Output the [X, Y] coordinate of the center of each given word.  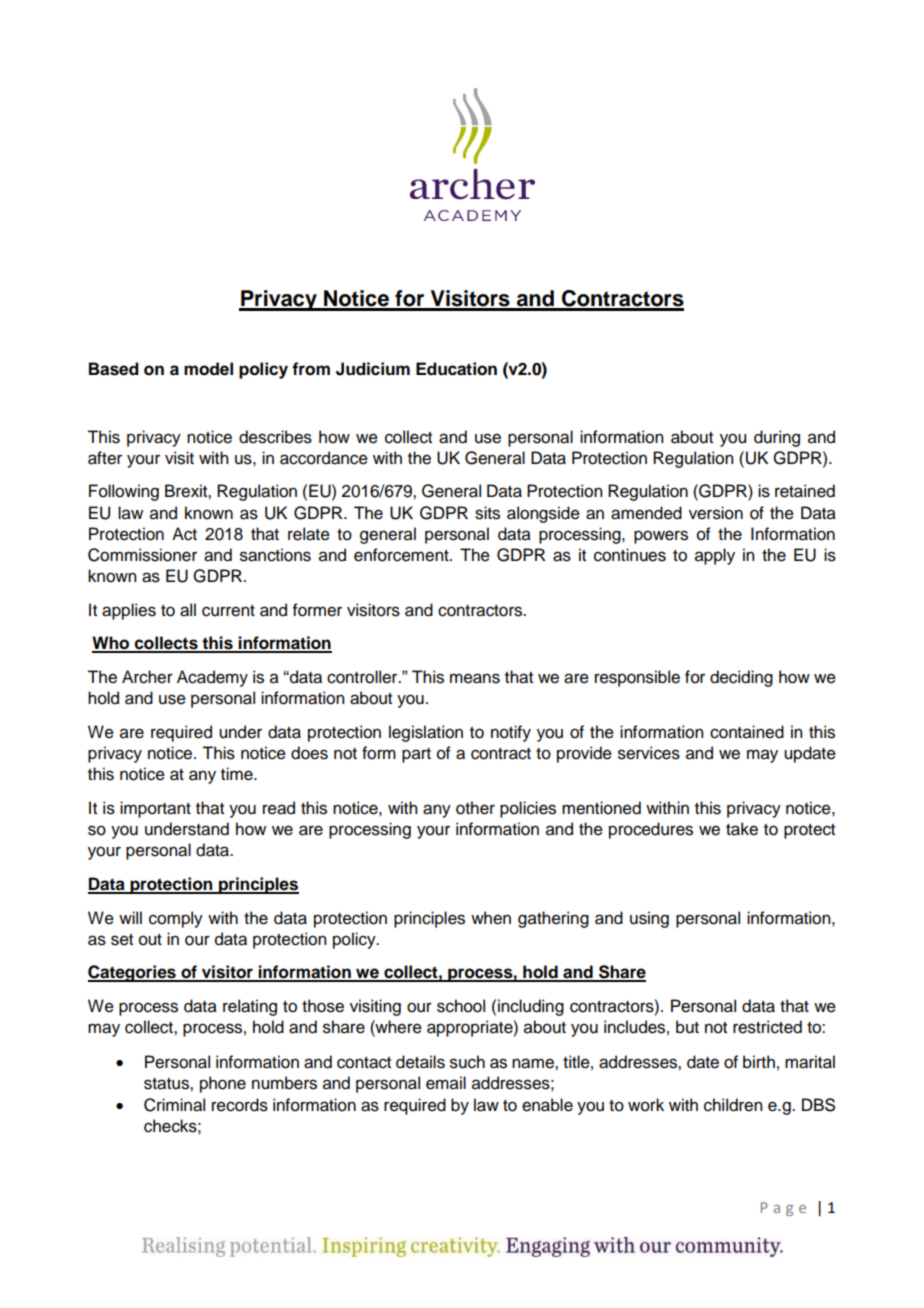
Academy [212, 678]
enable [547, 1105]
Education [456, 369]
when [491, 918]
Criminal [174, 1105]
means [475, 678]
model [208, 369]
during [777, 438]
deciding [741, 678]
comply [176, 919]
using [649, 919]
